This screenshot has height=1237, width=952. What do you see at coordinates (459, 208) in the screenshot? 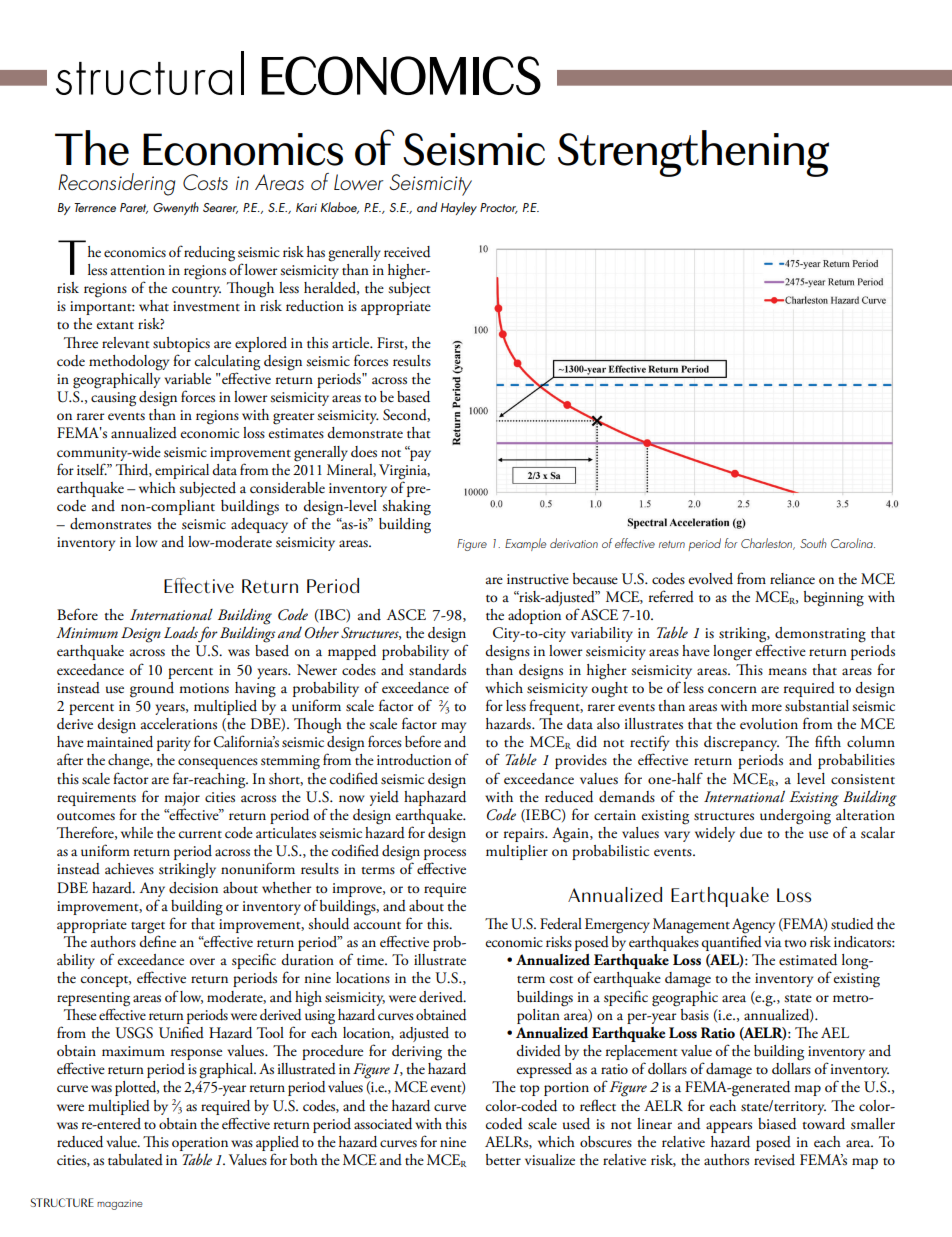
I see `Hayley` at bounding box center [459, 208].
